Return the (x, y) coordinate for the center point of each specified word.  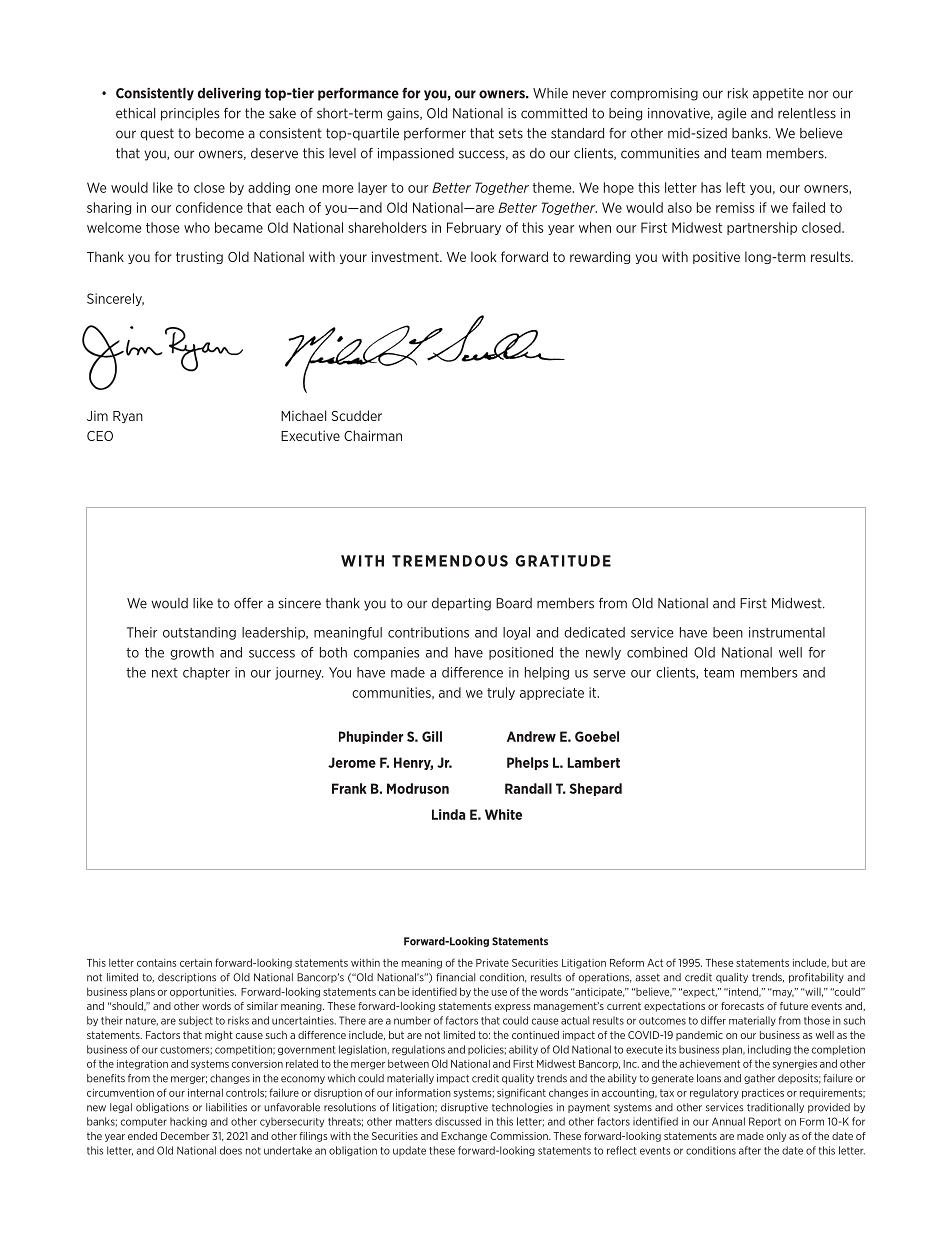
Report (765, 1122)
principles (190, 114)
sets (511, 133)
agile (732, 114)
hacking (188, 1122)
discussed (458, 1121)
